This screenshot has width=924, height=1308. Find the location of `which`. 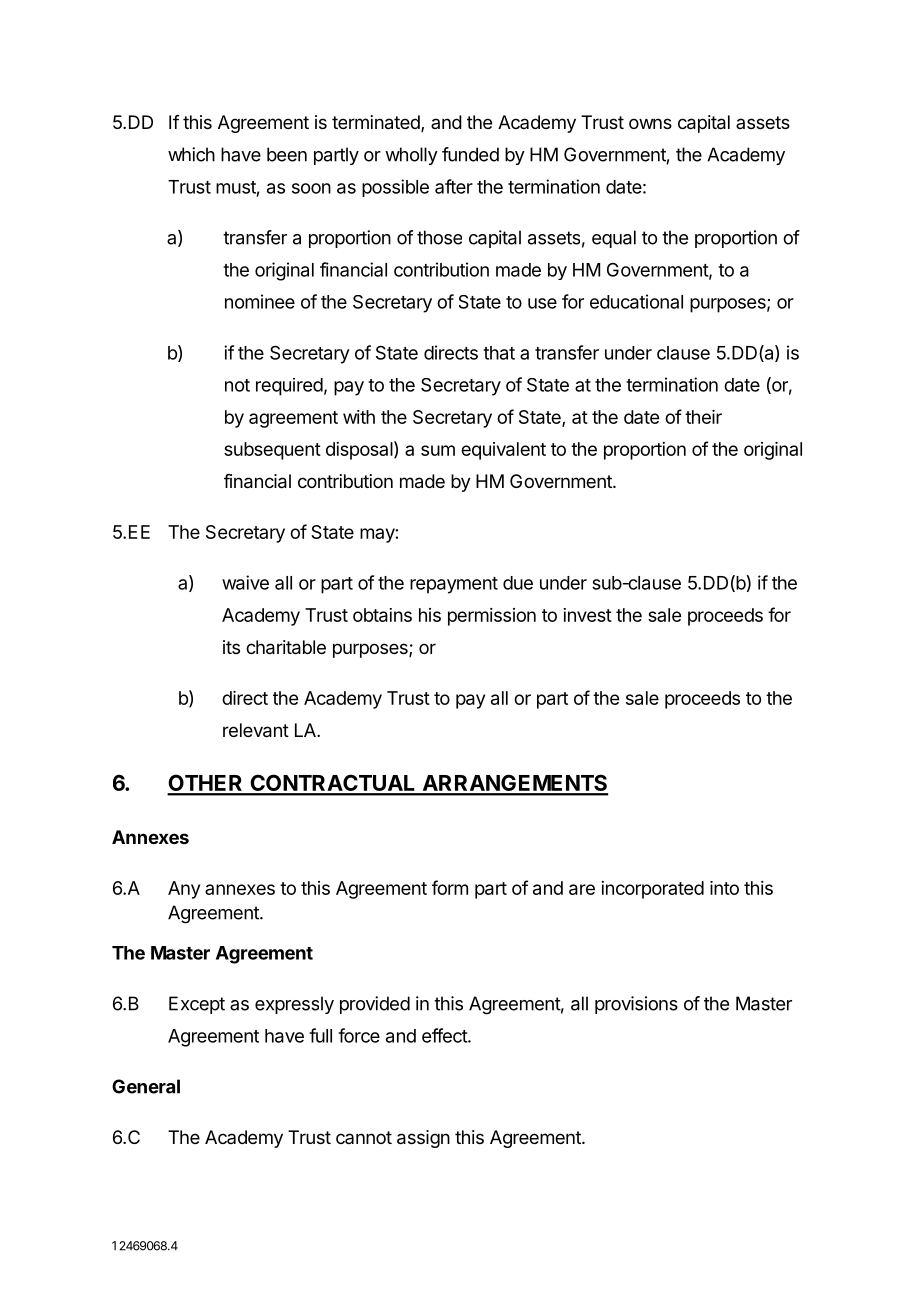

which is located at coordinates (191, 154).
